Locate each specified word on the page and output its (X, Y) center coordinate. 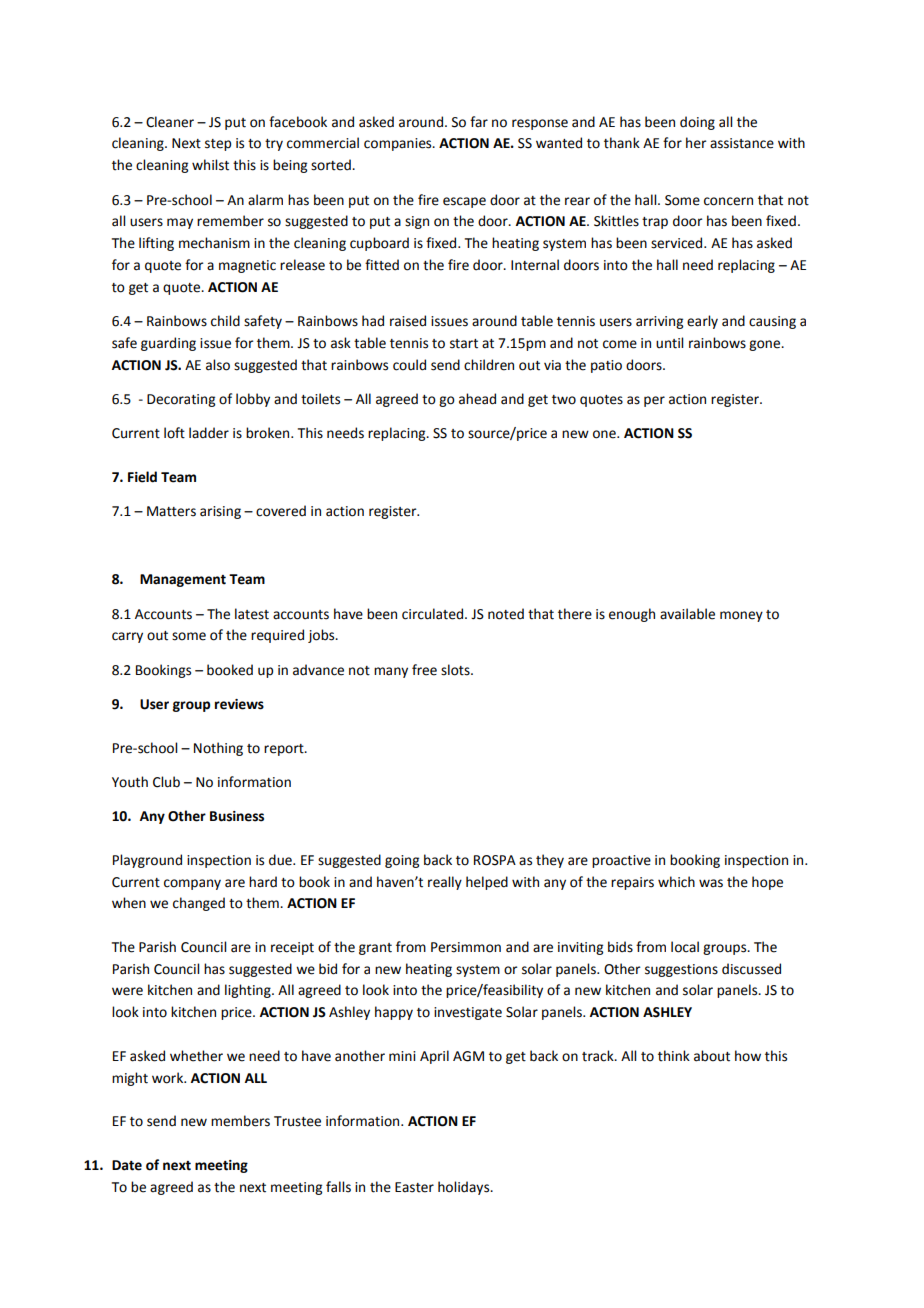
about (712, 1056)
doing (697, 123)
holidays (465, 1188)
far (479, 121)
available (687, 614)
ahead (477, 399)
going (402, 861)
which (676, 882)
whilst (210, 165)
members (240, 1121)
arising (220, 512)
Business (237, 816)
